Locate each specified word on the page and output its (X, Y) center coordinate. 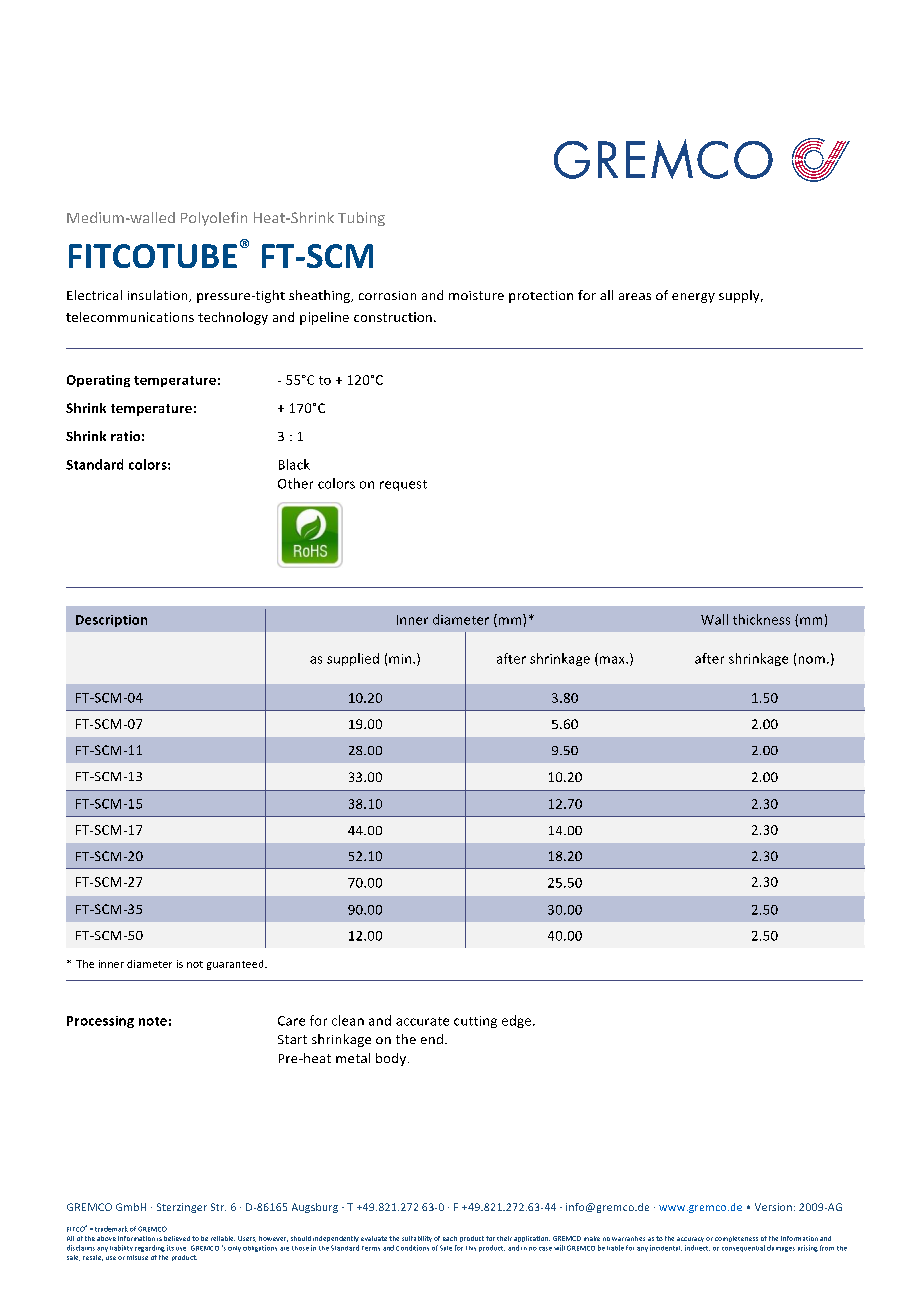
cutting (475, 1022)
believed (177, 1238)
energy (693, 298)
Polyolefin (214, 219)
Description (111, 621)
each (450, 1238)
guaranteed (236, 965)
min (401, 659)
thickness (761, 619)
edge (518, 1021)
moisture (476, 295)
